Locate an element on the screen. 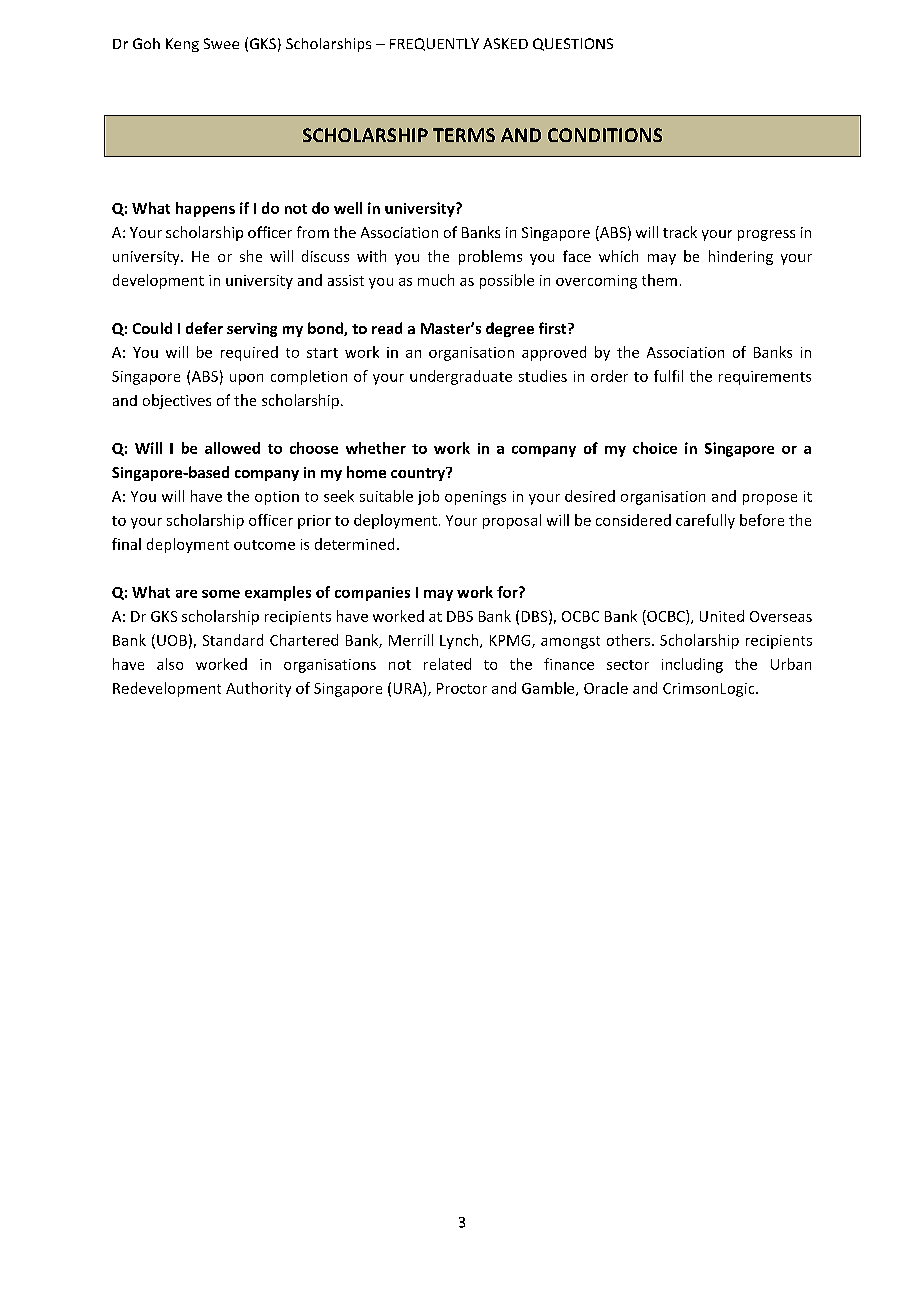  happens is located at coordinates (205, 209).
